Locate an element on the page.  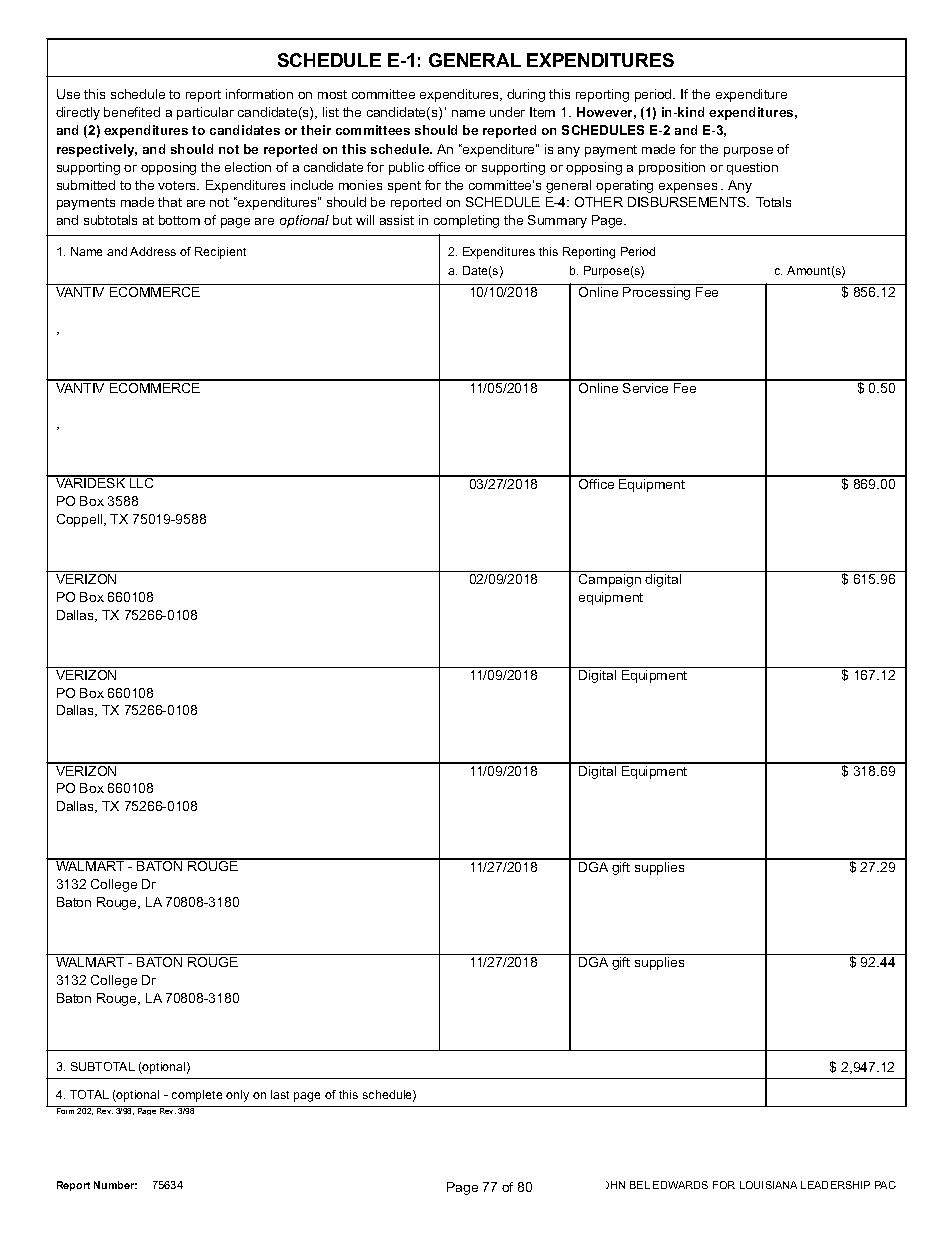
last is located at coordinates (280, 1094).
